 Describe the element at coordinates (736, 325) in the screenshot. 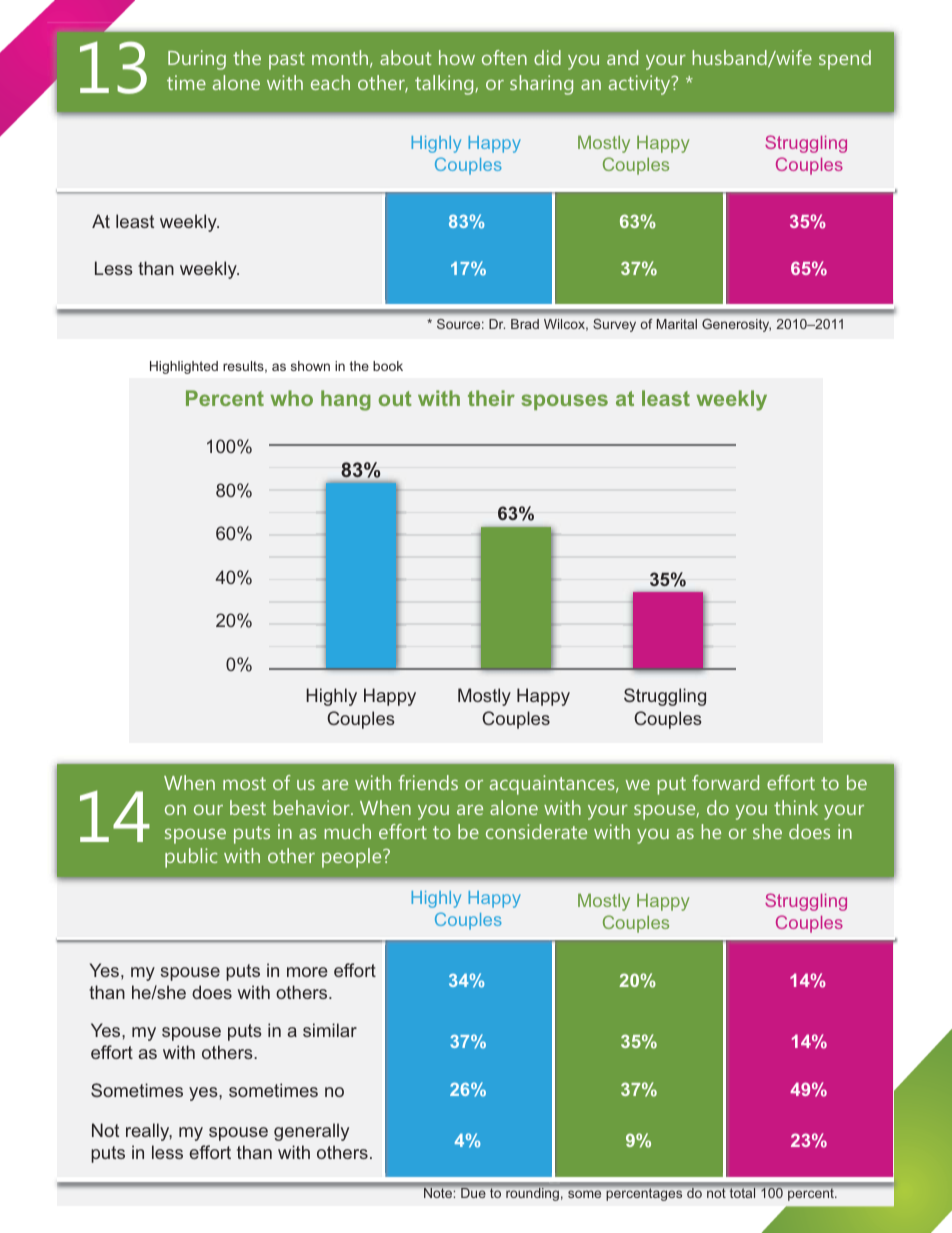

I see `Generosity` at that location.
